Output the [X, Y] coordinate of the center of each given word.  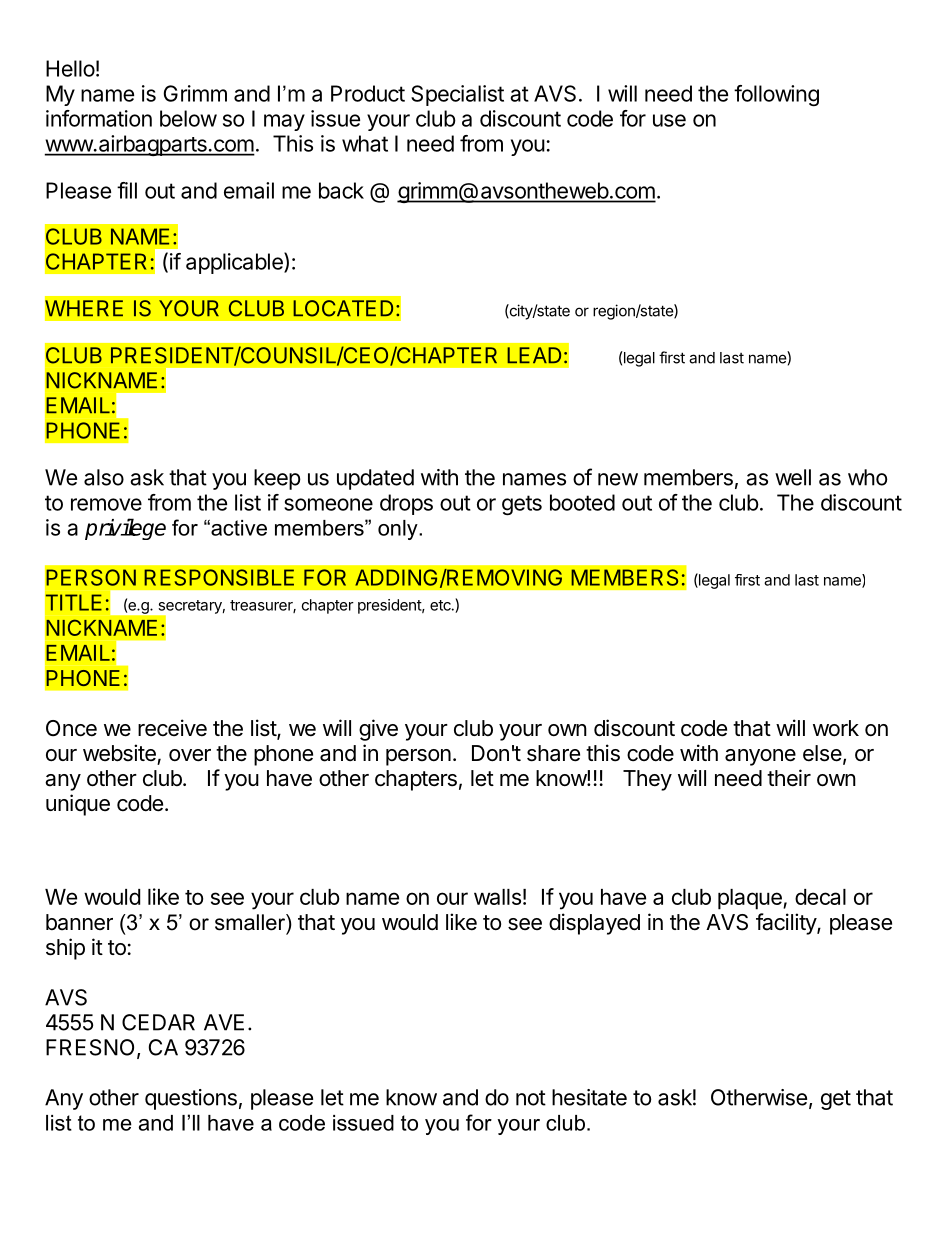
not [531, 1098]
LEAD [534, 355]
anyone [760, 757]
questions [191, 1099]
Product [368, 93]
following [776, 95]
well [793, 477]
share [553, 753]
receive [172, 728]
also [104, 477]
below [188, 118]
